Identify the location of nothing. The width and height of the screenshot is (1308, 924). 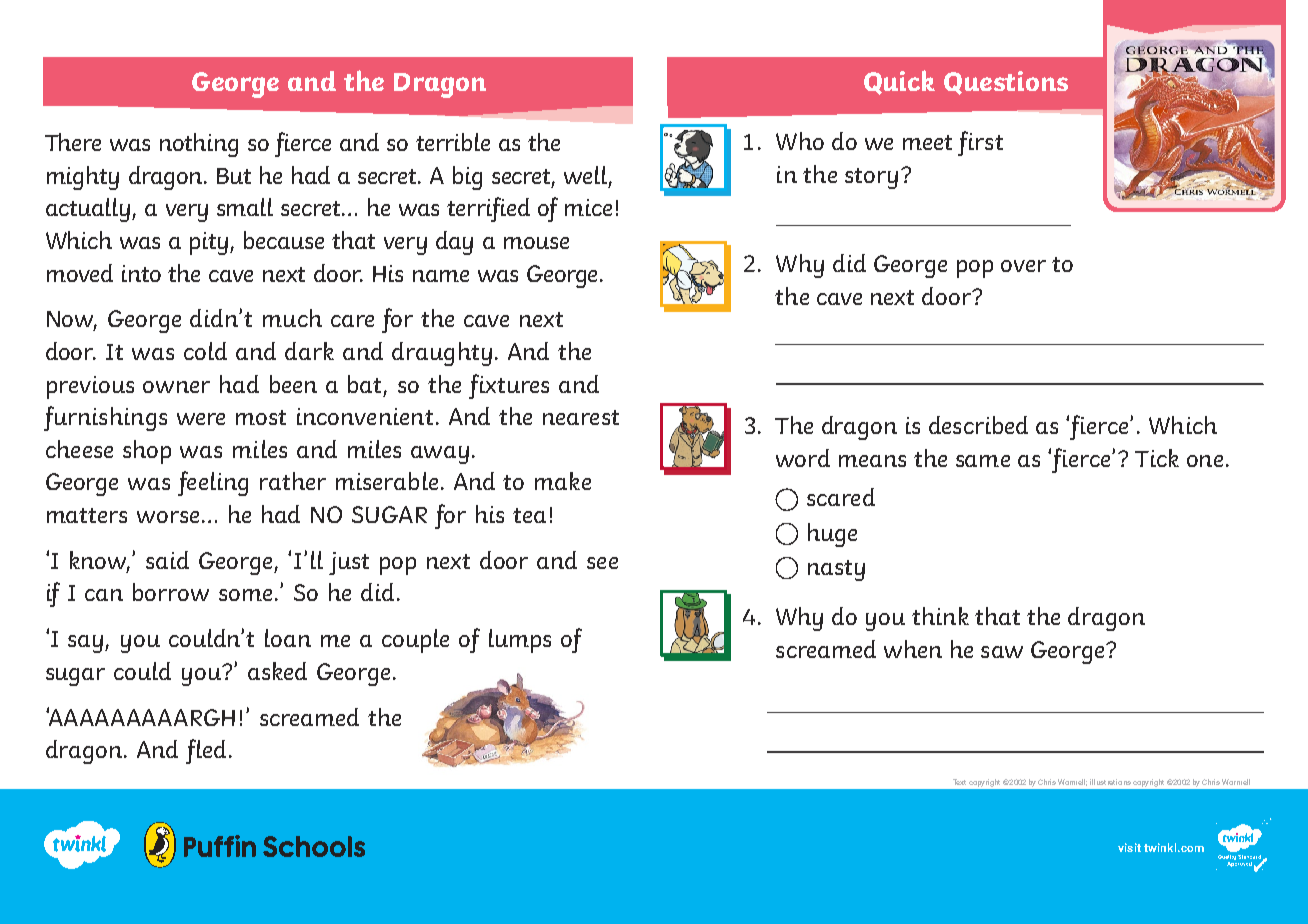
(199, 145).
